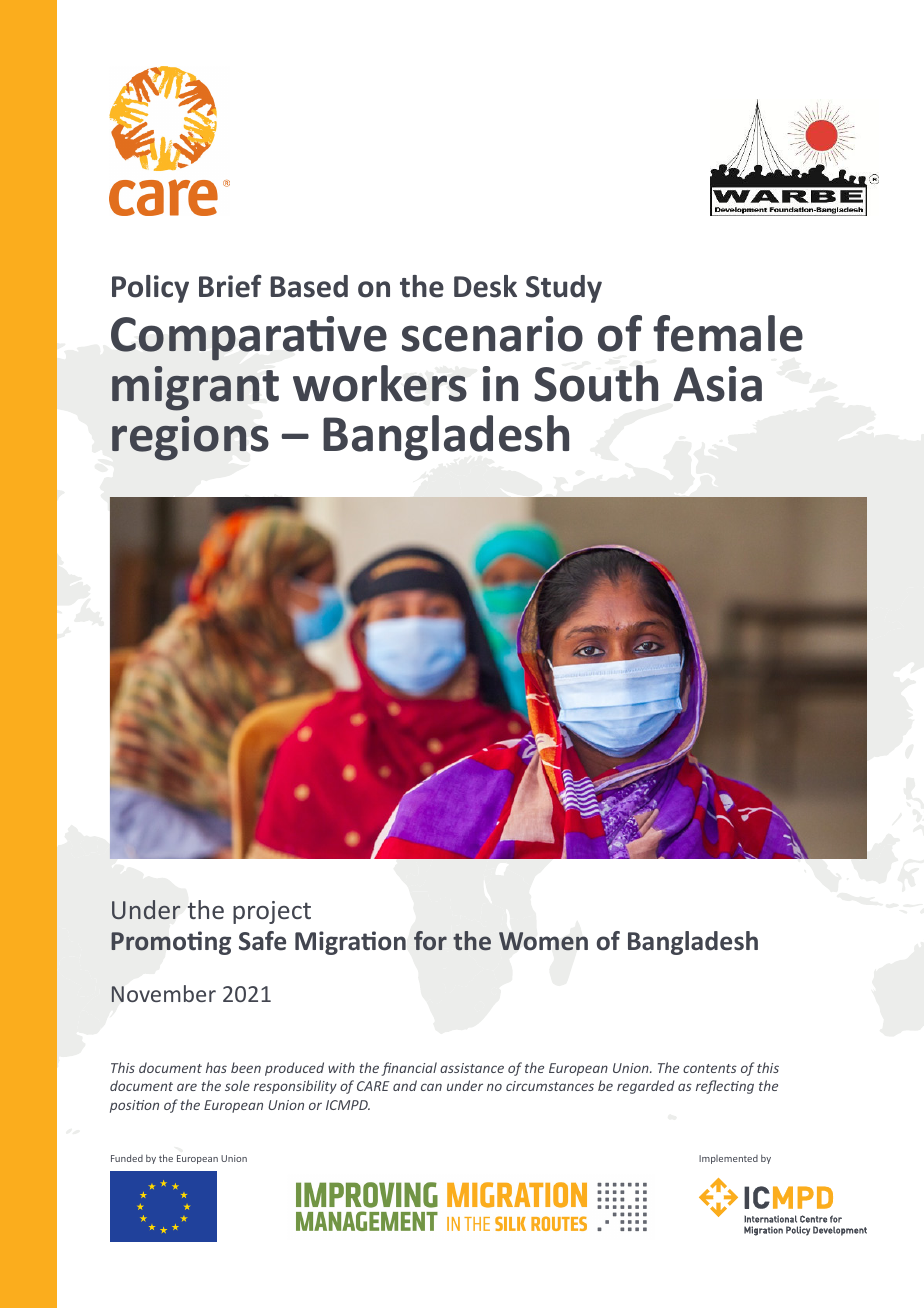  I want to click on has, so click(216, 1067).
